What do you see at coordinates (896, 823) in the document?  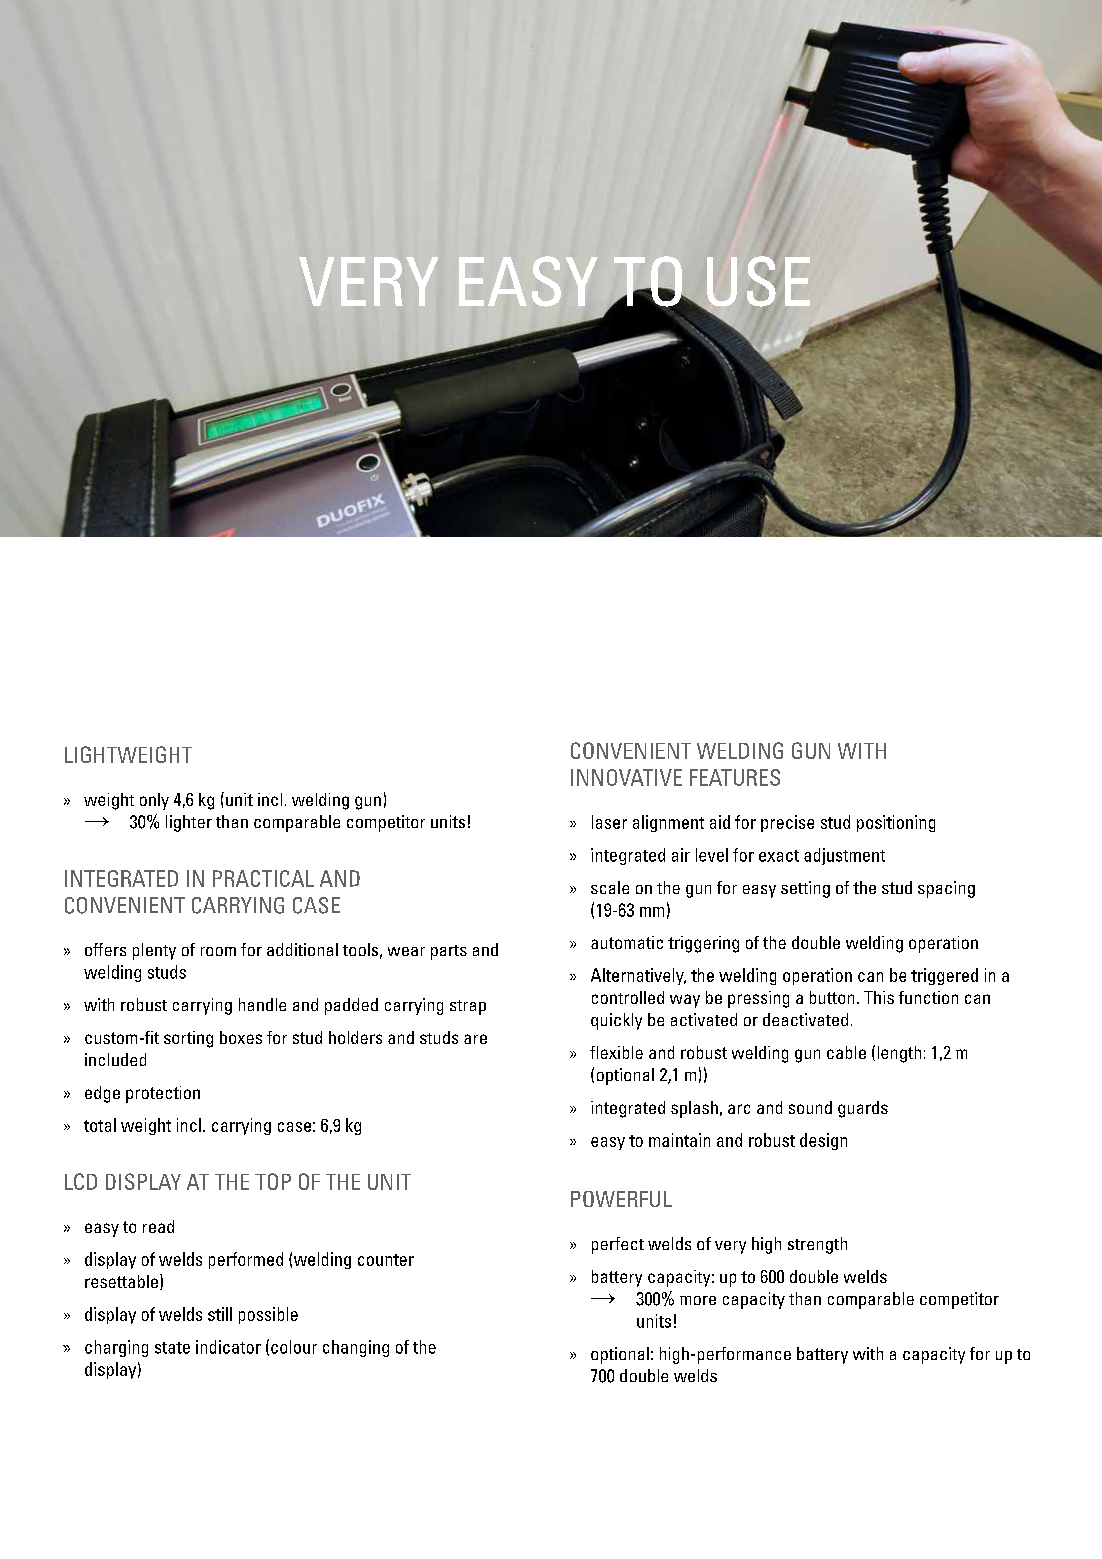 I see `positioning` at bounding box center [896, 823].
